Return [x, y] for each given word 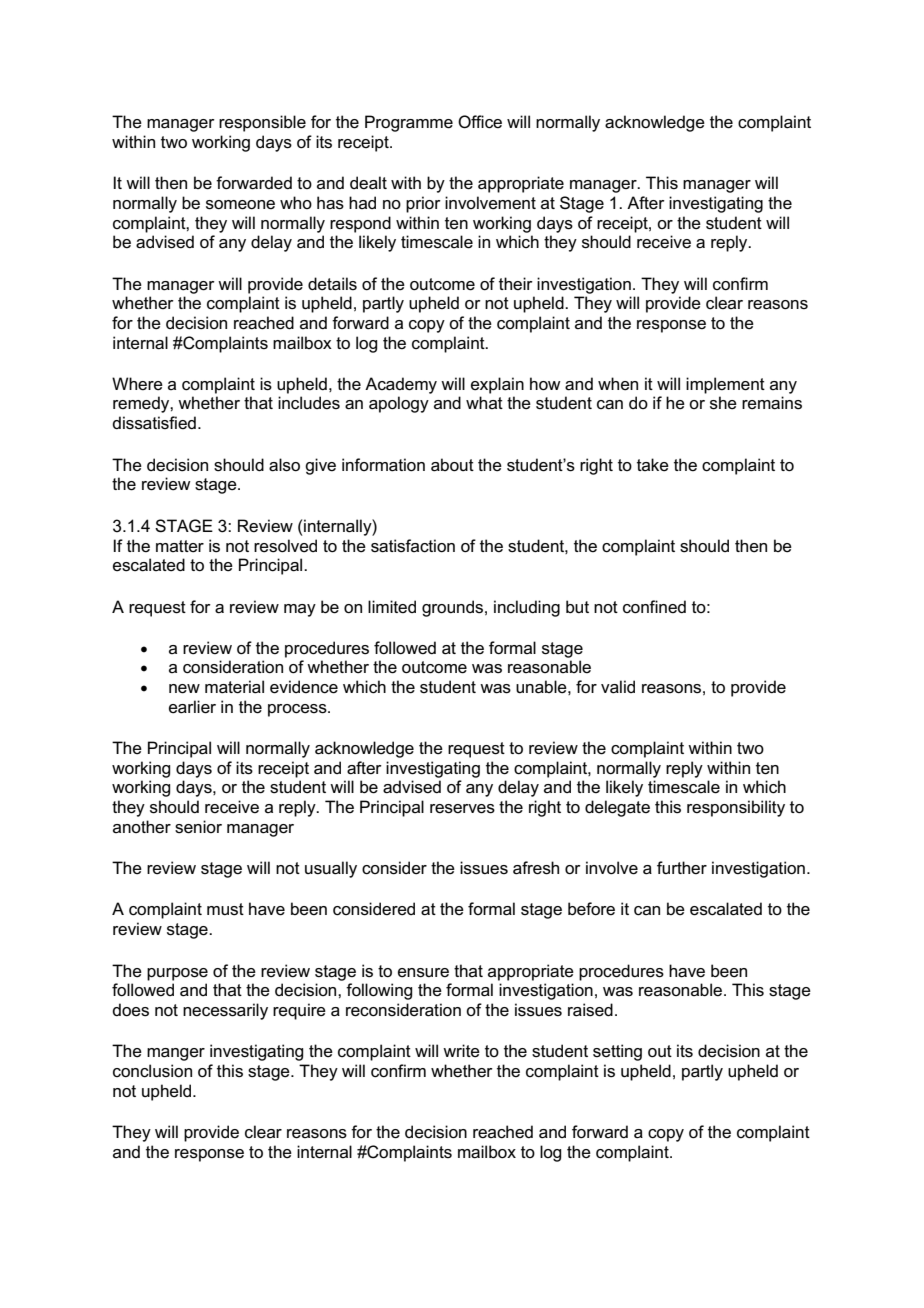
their [516, 283]
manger [176, 1054]
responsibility [736, 808]
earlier [192, 707]
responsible [262, 123]
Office [480, 122]
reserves [462, 809]
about [452, 465]
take [653, 465]
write [461, 1051]
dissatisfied [154, 423]
